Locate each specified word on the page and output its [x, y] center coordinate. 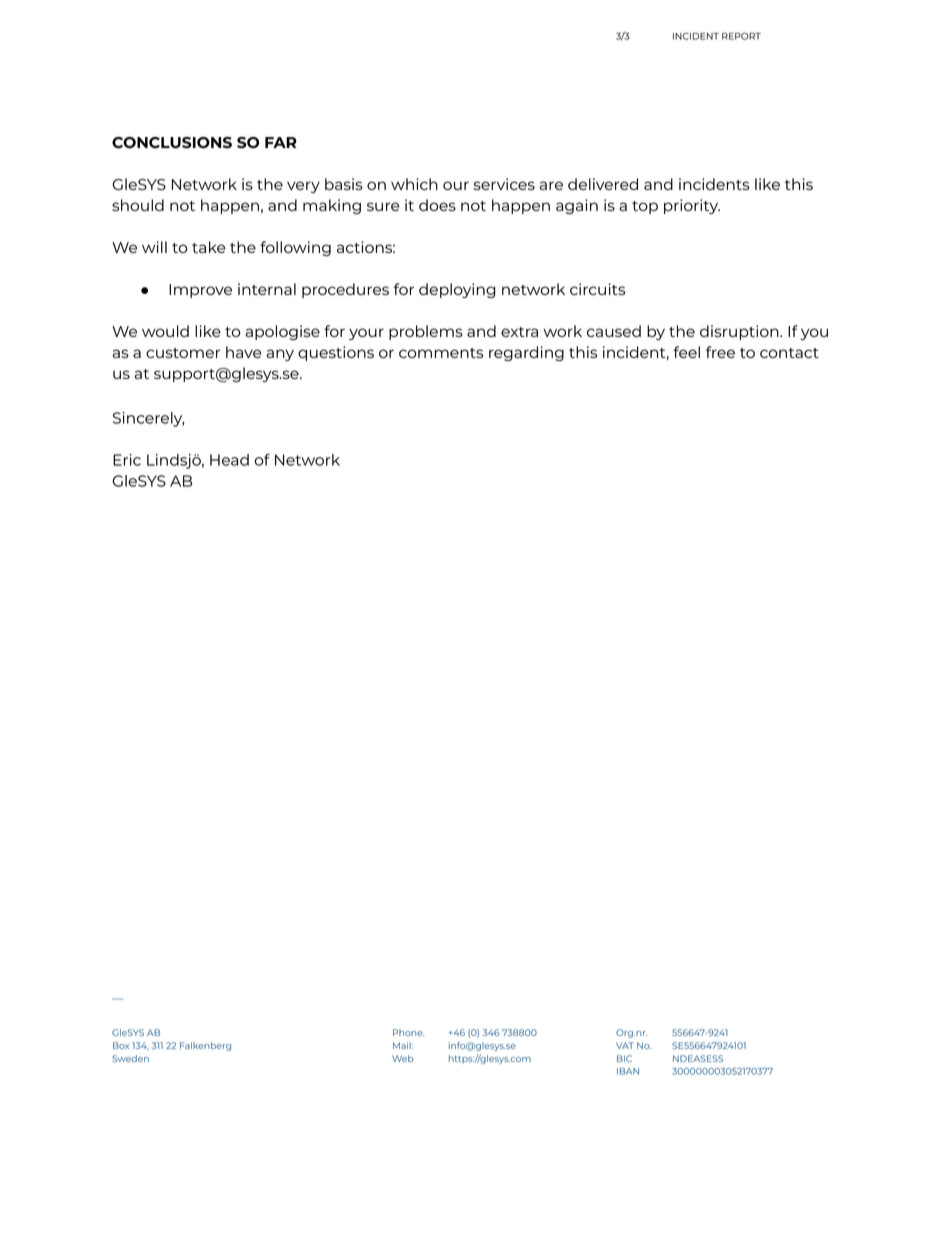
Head [229, 460]
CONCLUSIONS [172, 143]
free [720, 352]
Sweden [130, 1058]
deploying [457, 290]
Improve [200, 291]
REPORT [741, 36]
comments [441, 353]
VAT [625, 1045]
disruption [740, 332]
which [414, 184]
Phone [408, 1032]
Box [121, 1045]
